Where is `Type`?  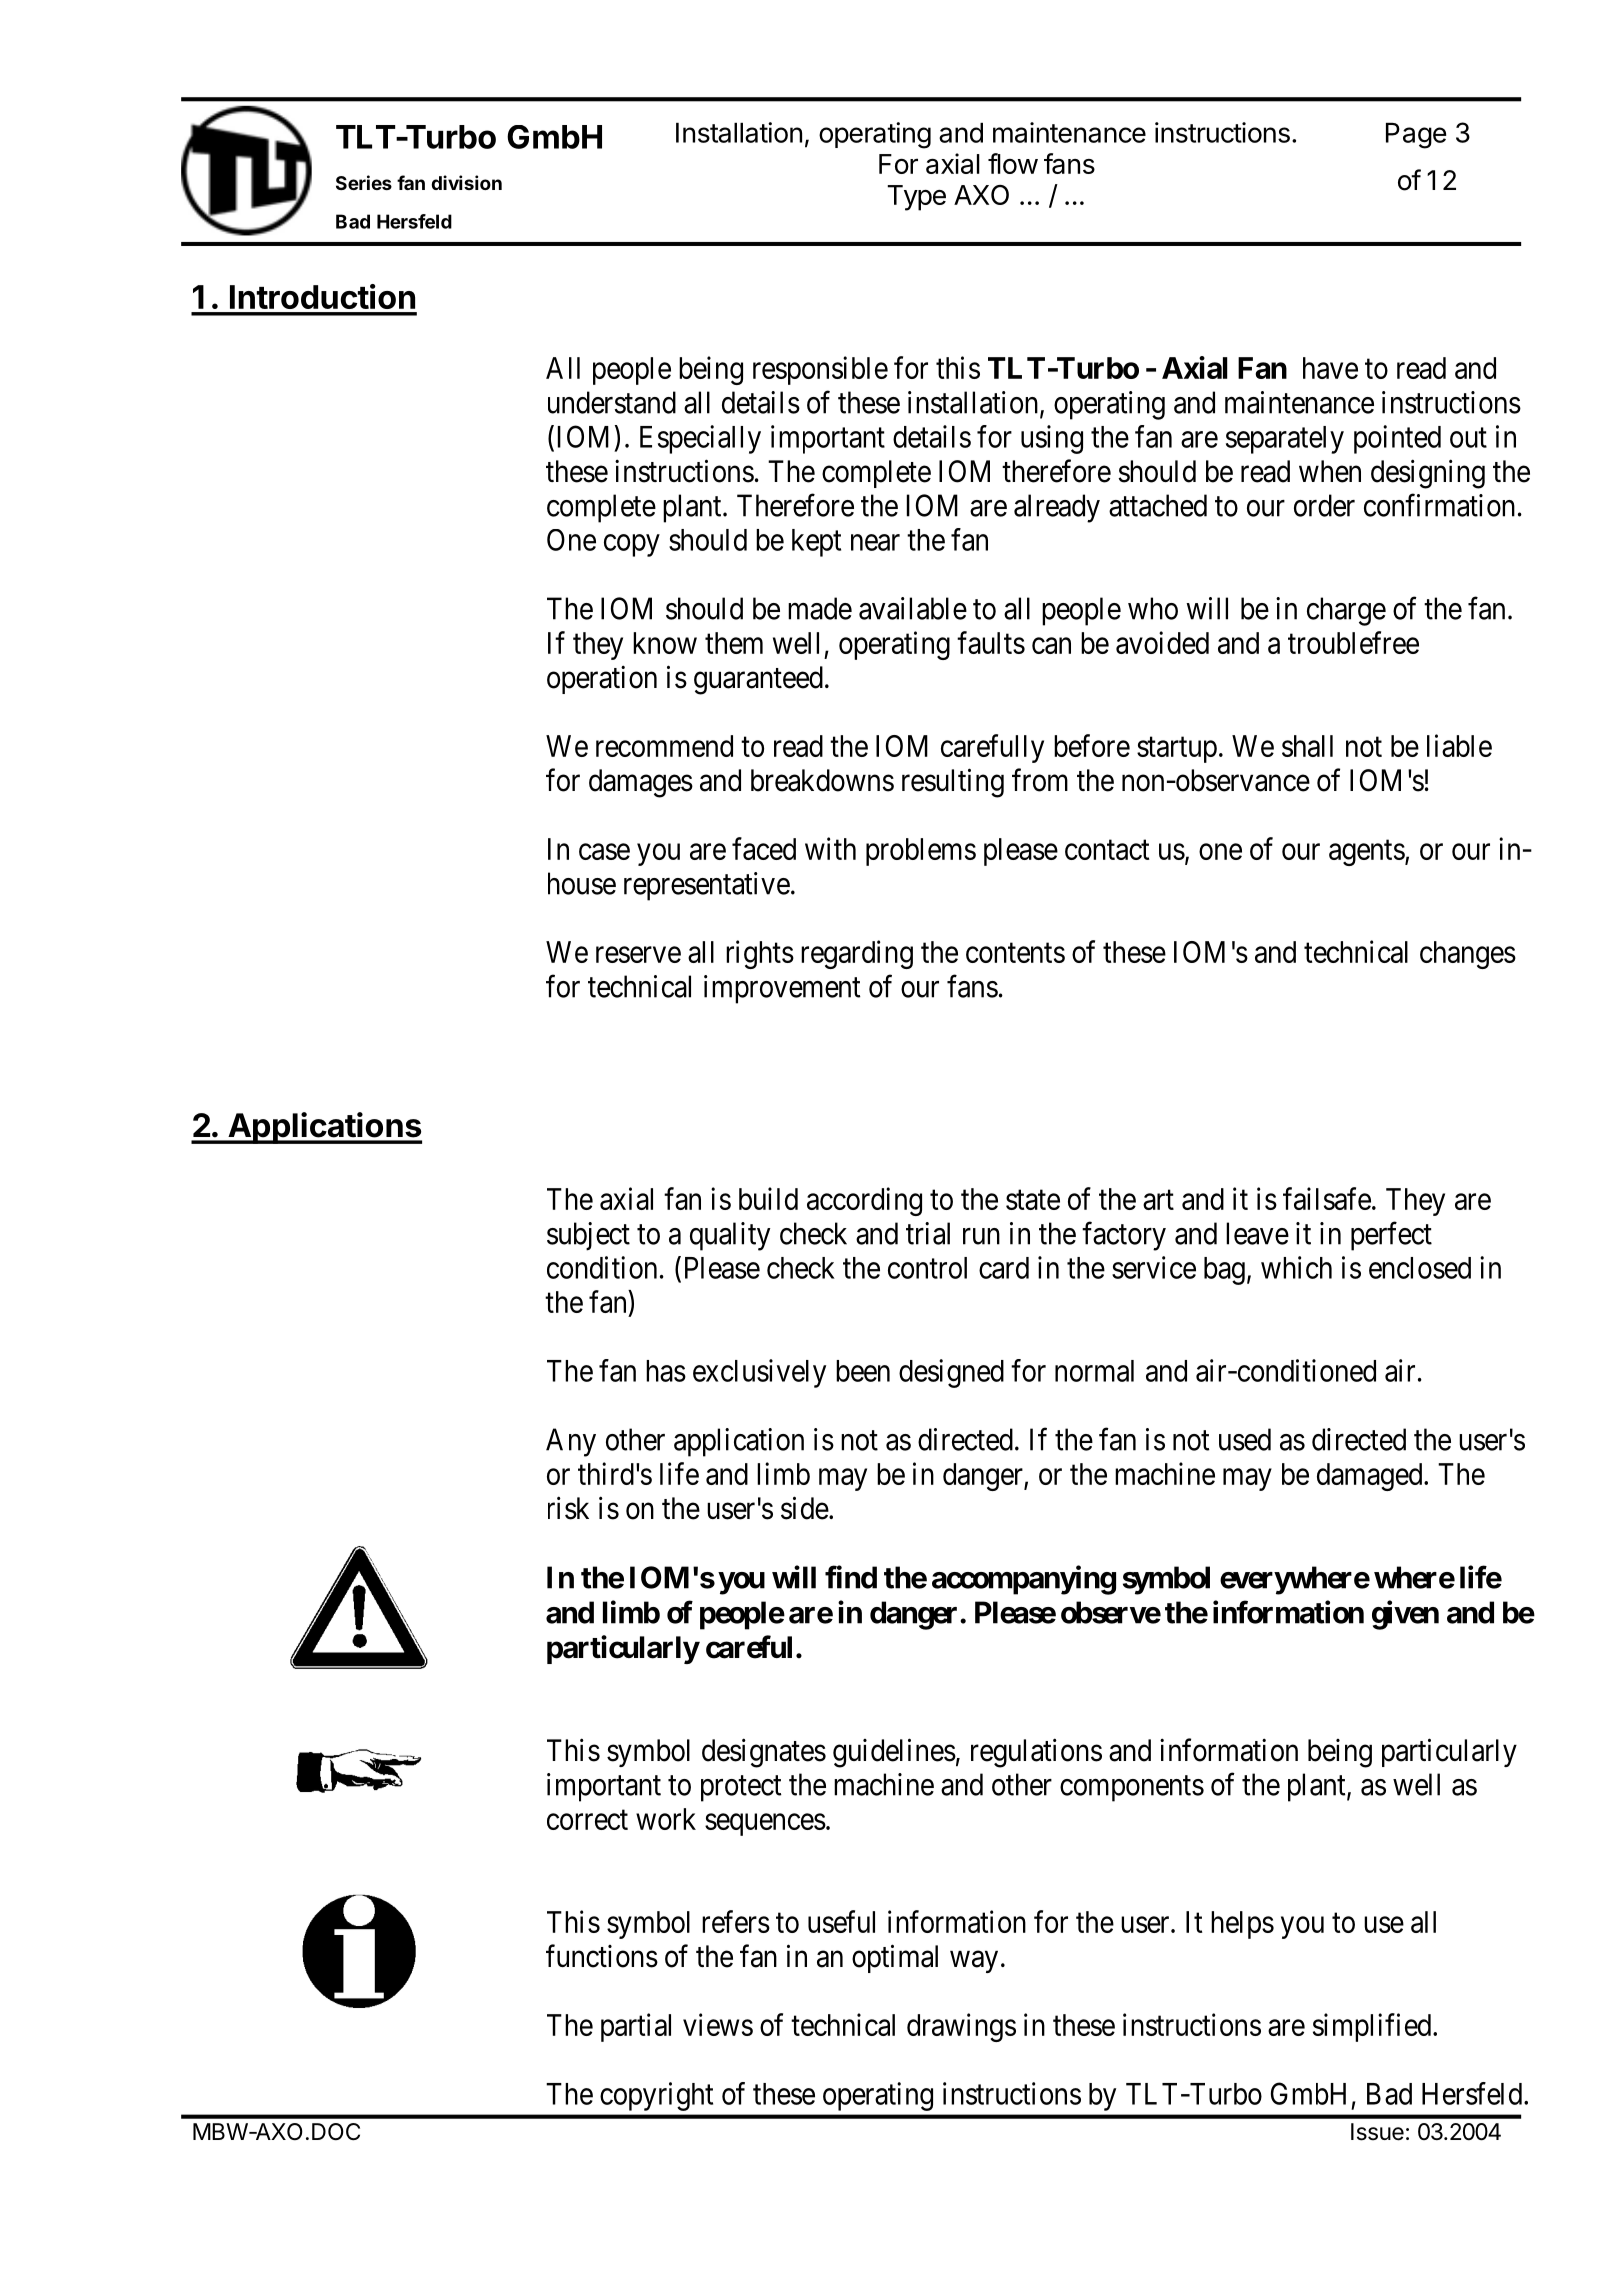 Type is located at coordinates (916, 198).
